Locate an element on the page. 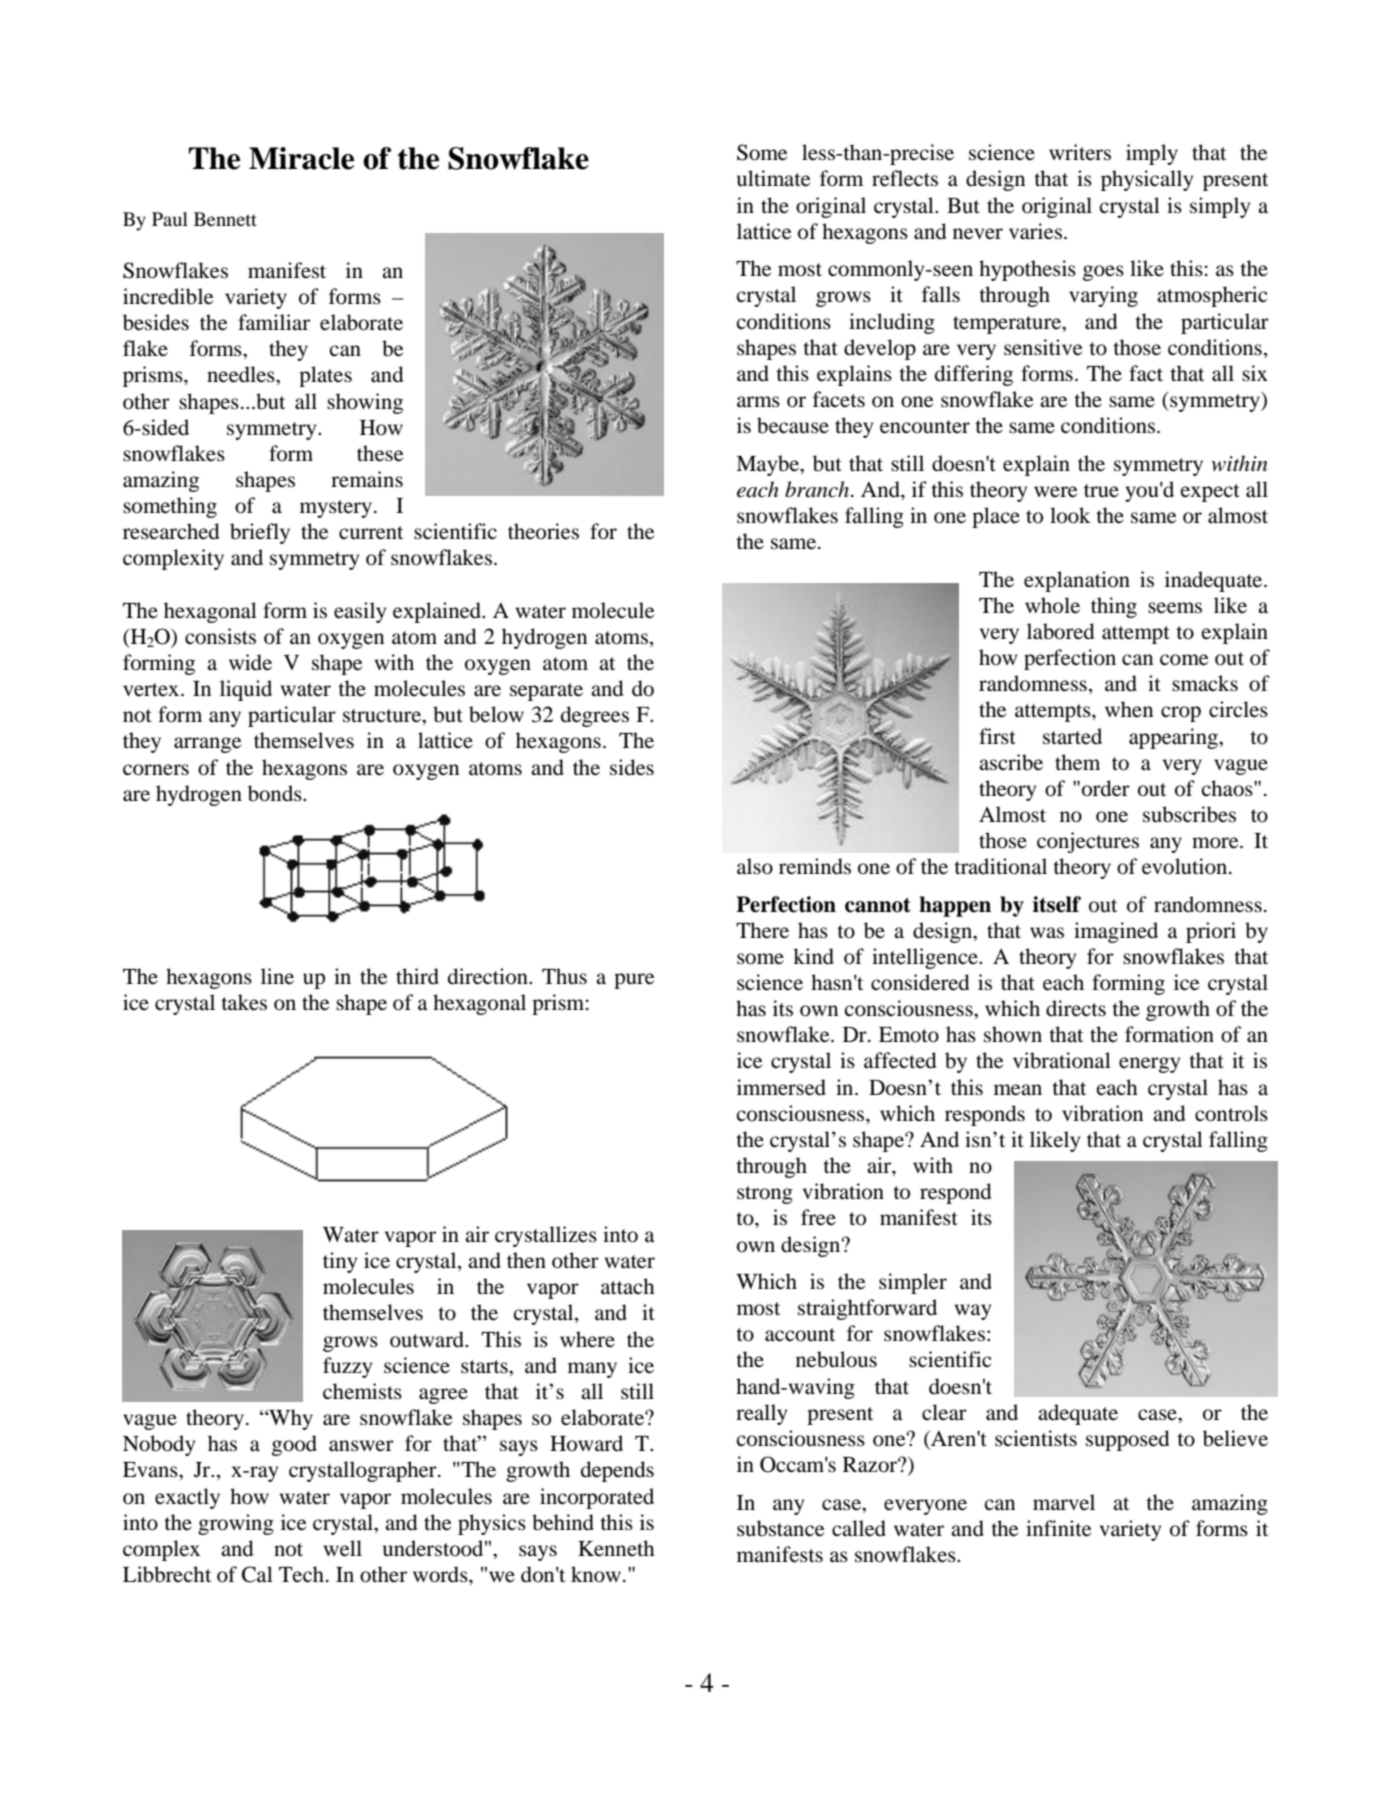  strong is located at coordinates (765, 1195).
